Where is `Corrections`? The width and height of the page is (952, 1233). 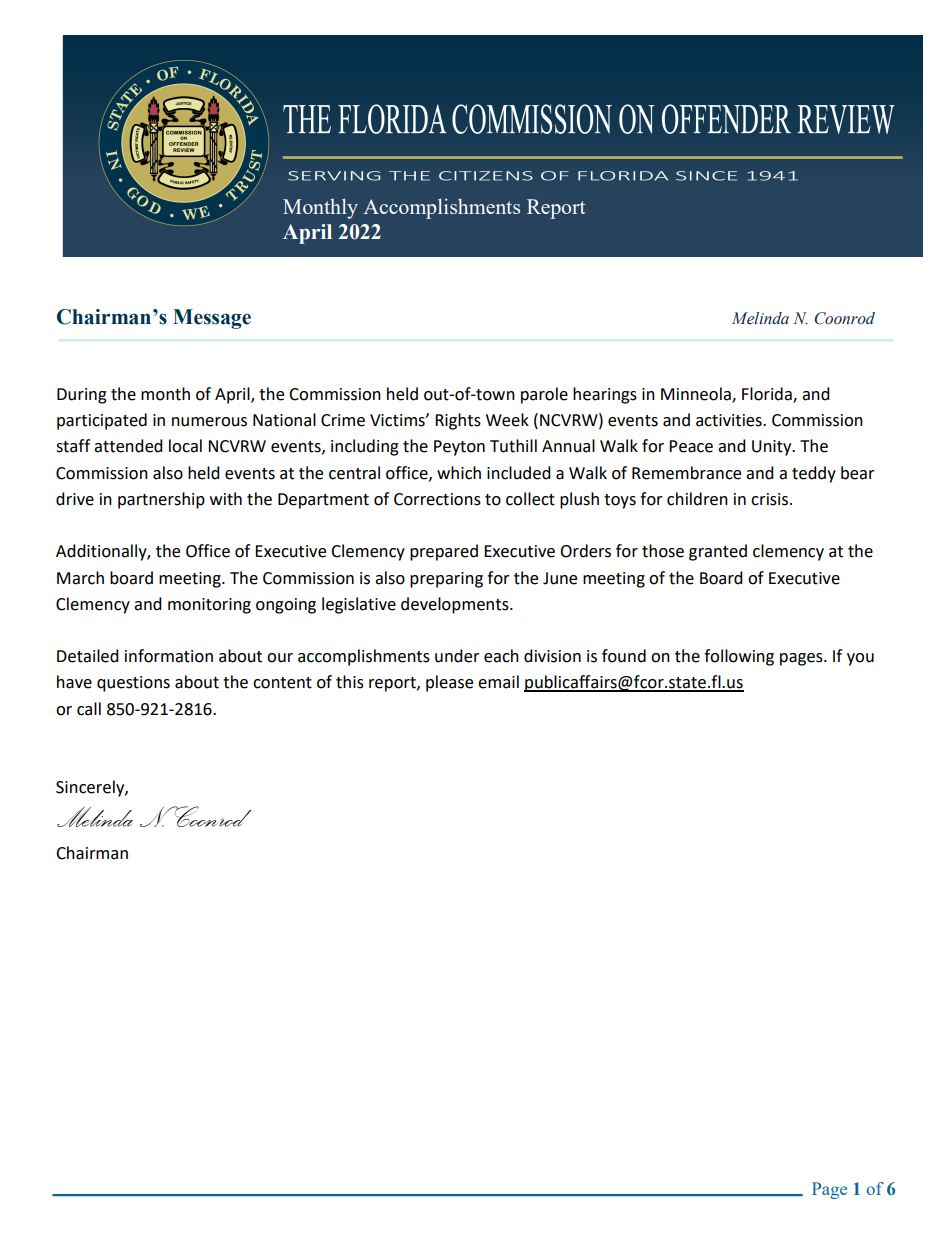 Corrections is located at coordinates (437, 499).
